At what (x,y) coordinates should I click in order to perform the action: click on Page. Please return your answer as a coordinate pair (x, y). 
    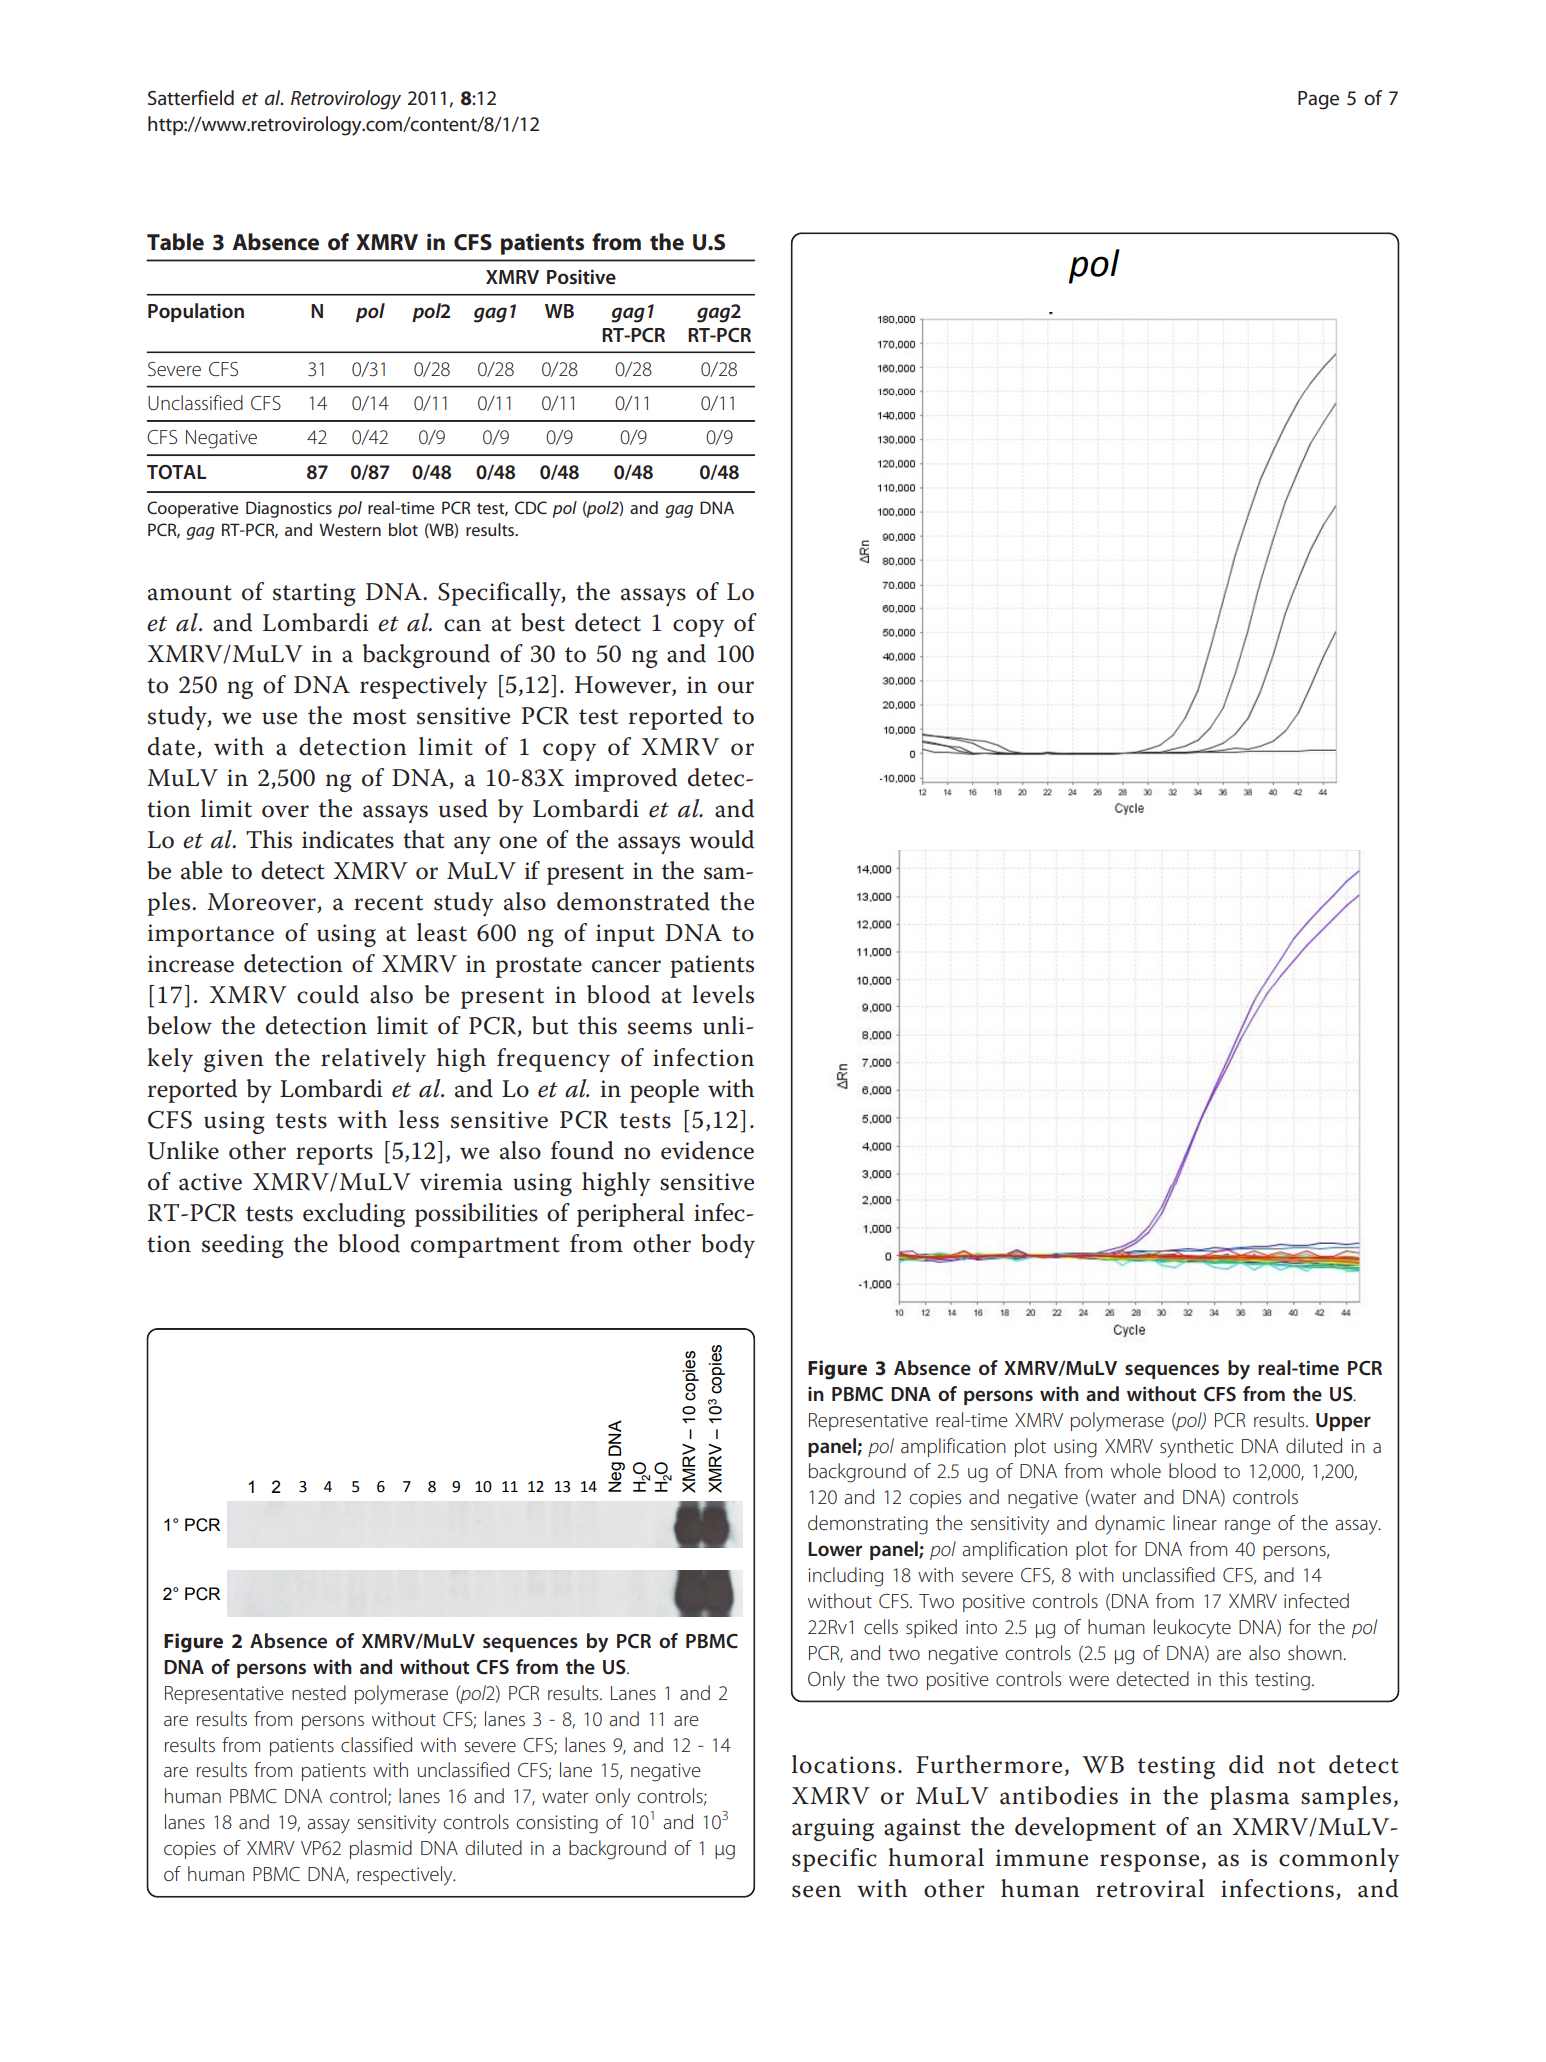
    Looking at the image, I should click on (1318, 100).
